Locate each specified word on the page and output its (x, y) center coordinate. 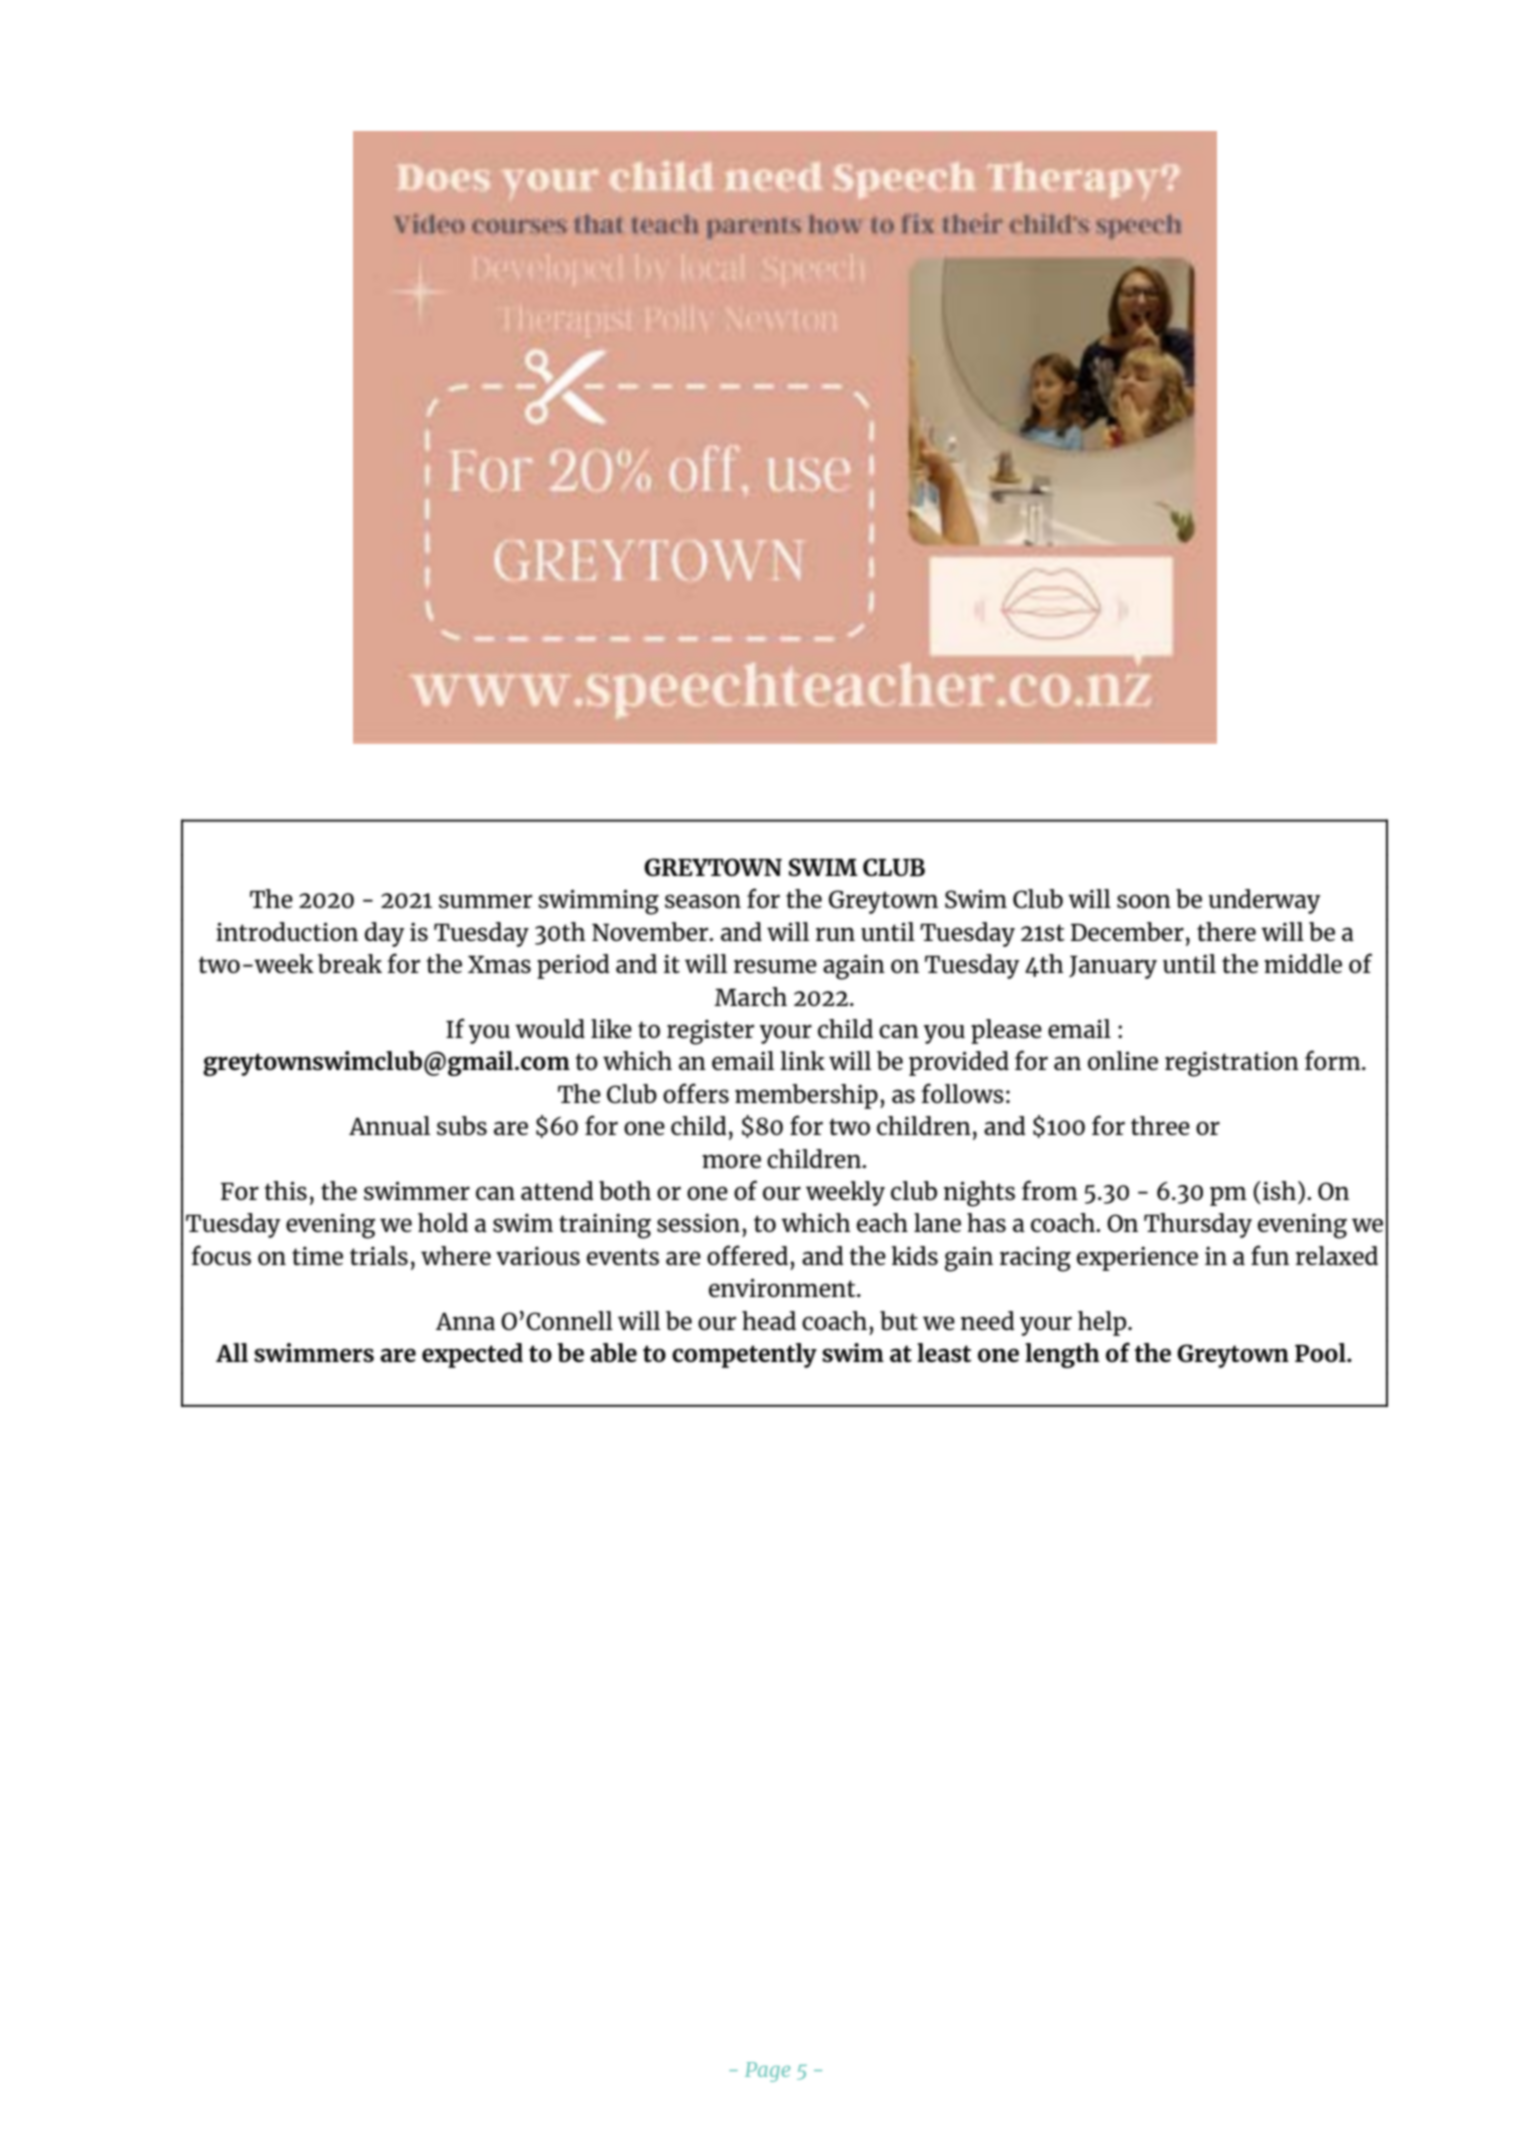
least (944, 1352)
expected (472, 1355)
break (350, 963)
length (1062, 1355)
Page (767, 2072)
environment (783, 1287)
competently (744, 1355)
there (1226, 931)
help (1103, 1323)
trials (379, 1255)
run (835, 934)
